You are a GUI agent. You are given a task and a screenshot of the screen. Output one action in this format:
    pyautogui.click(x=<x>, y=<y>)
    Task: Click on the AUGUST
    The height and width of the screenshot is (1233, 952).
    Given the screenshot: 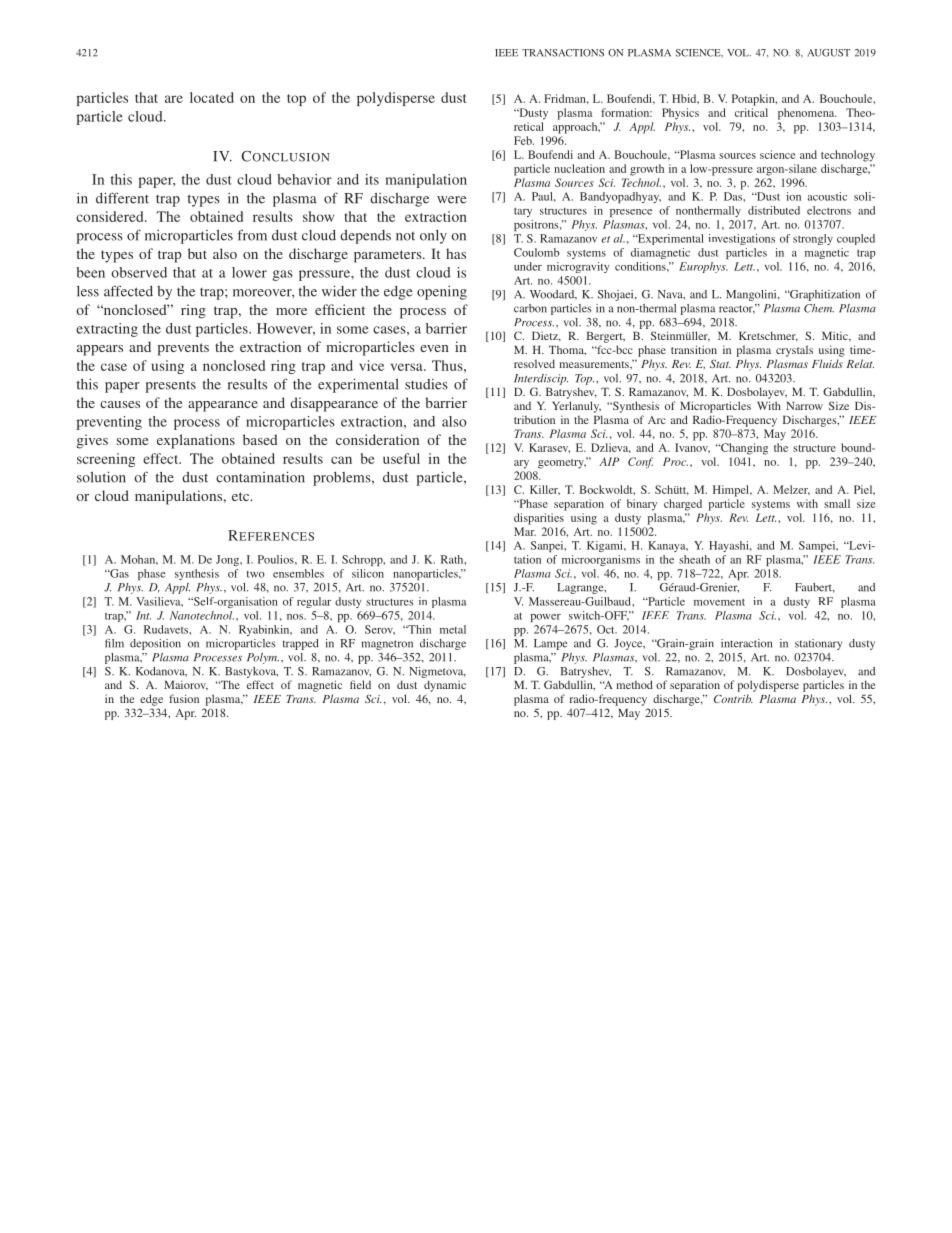 What is the action you would take?
    pyautogui.click(x=829, y=53)
